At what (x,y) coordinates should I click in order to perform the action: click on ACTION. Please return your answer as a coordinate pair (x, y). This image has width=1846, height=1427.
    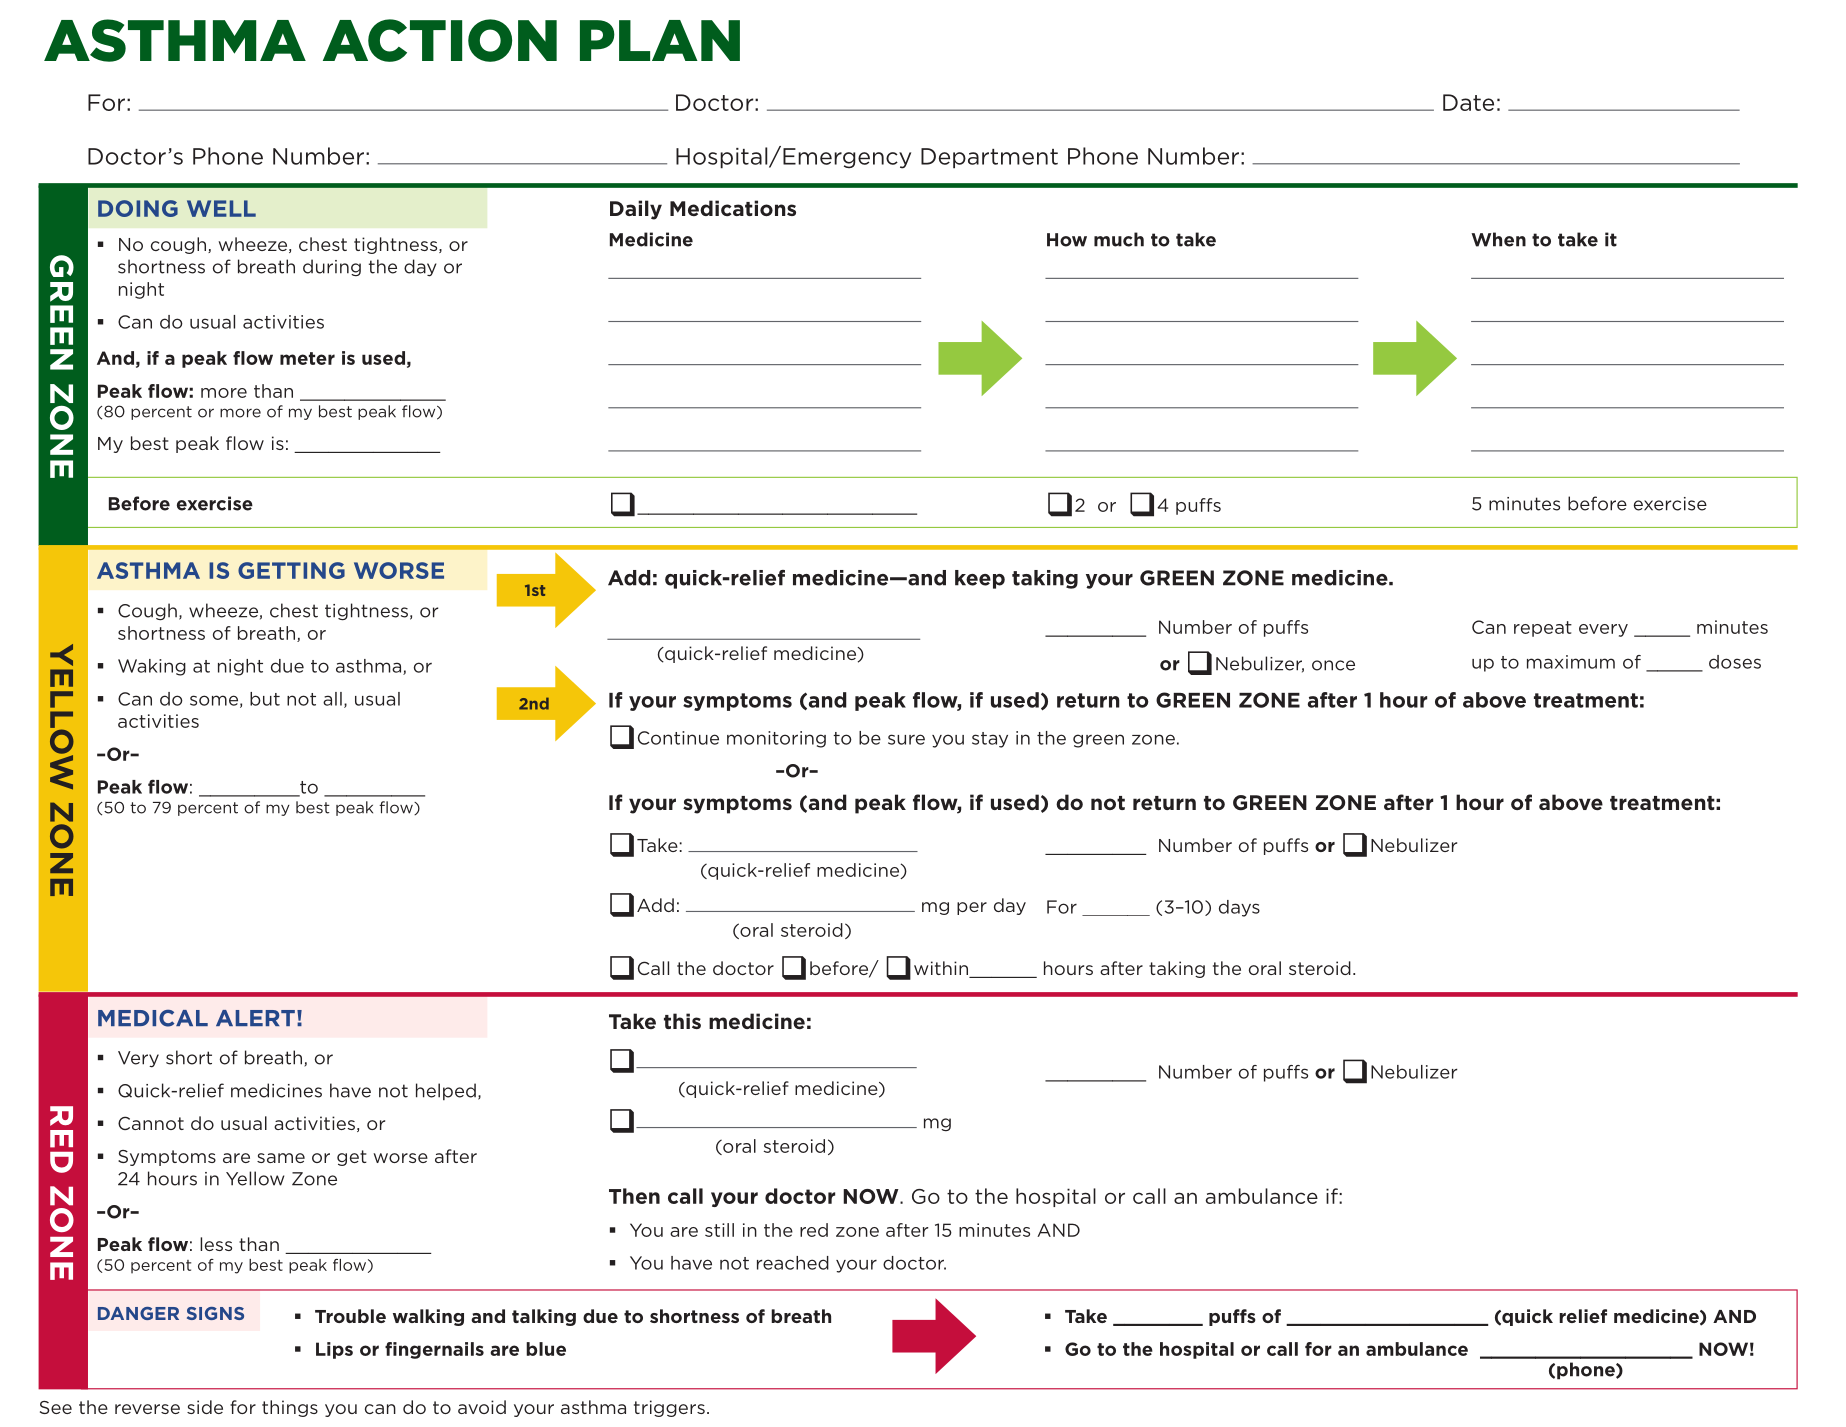
    Looking at the image, I should click on (440, 40).
